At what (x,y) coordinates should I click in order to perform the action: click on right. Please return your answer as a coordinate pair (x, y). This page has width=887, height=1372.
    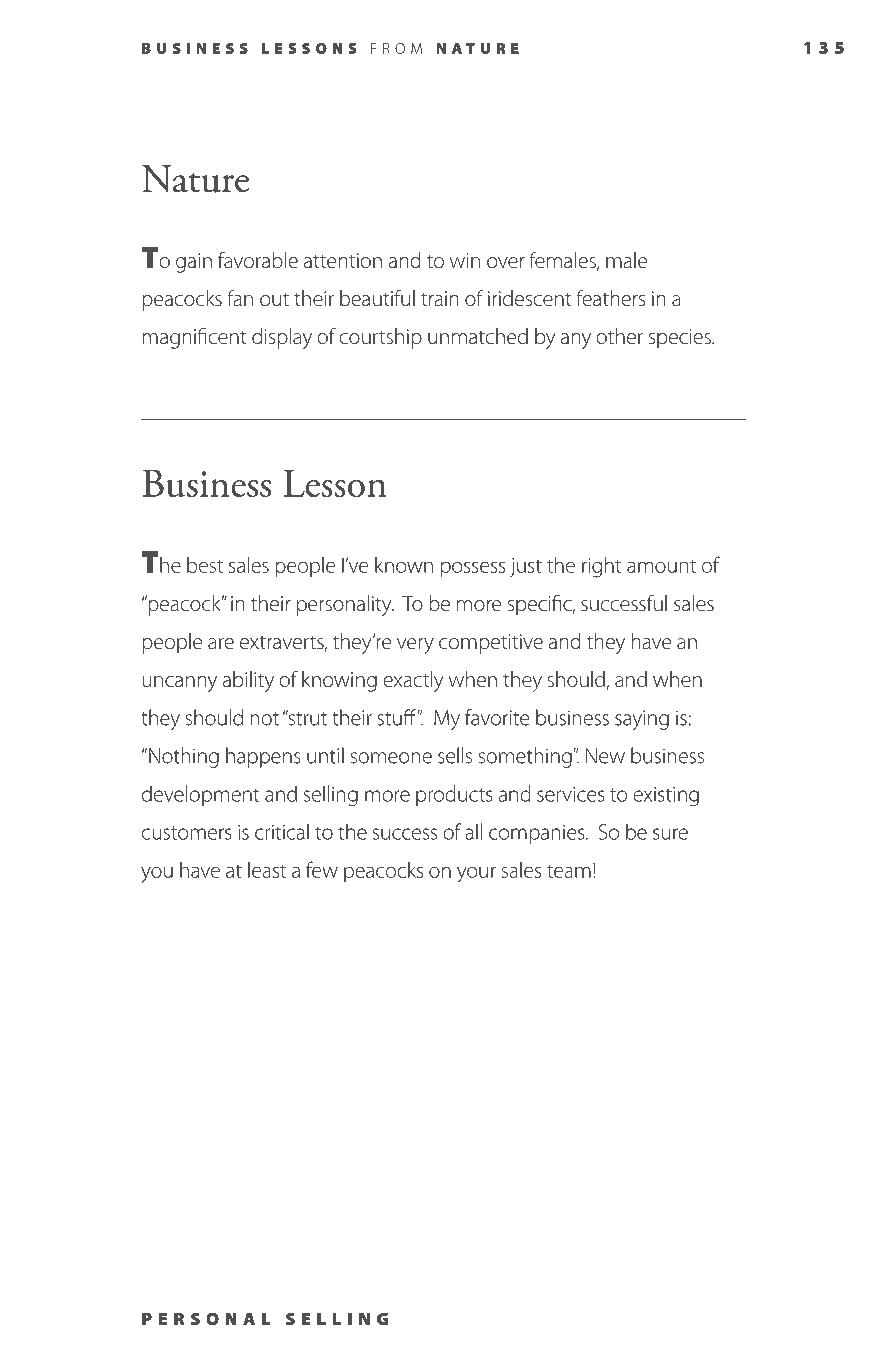
    Looking at the image, I should click on (602, 567).
